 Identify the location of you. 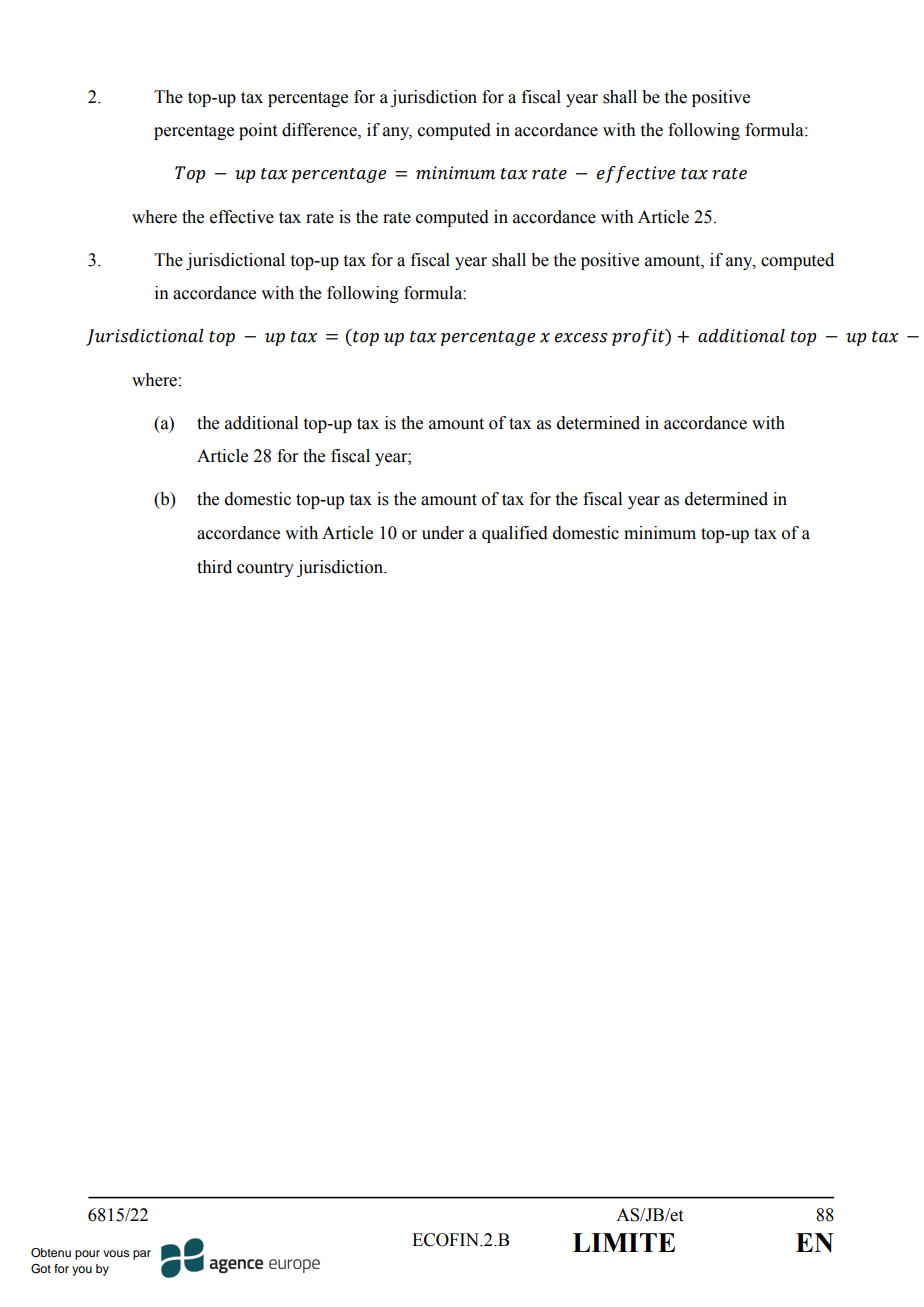
(82, 1271).
